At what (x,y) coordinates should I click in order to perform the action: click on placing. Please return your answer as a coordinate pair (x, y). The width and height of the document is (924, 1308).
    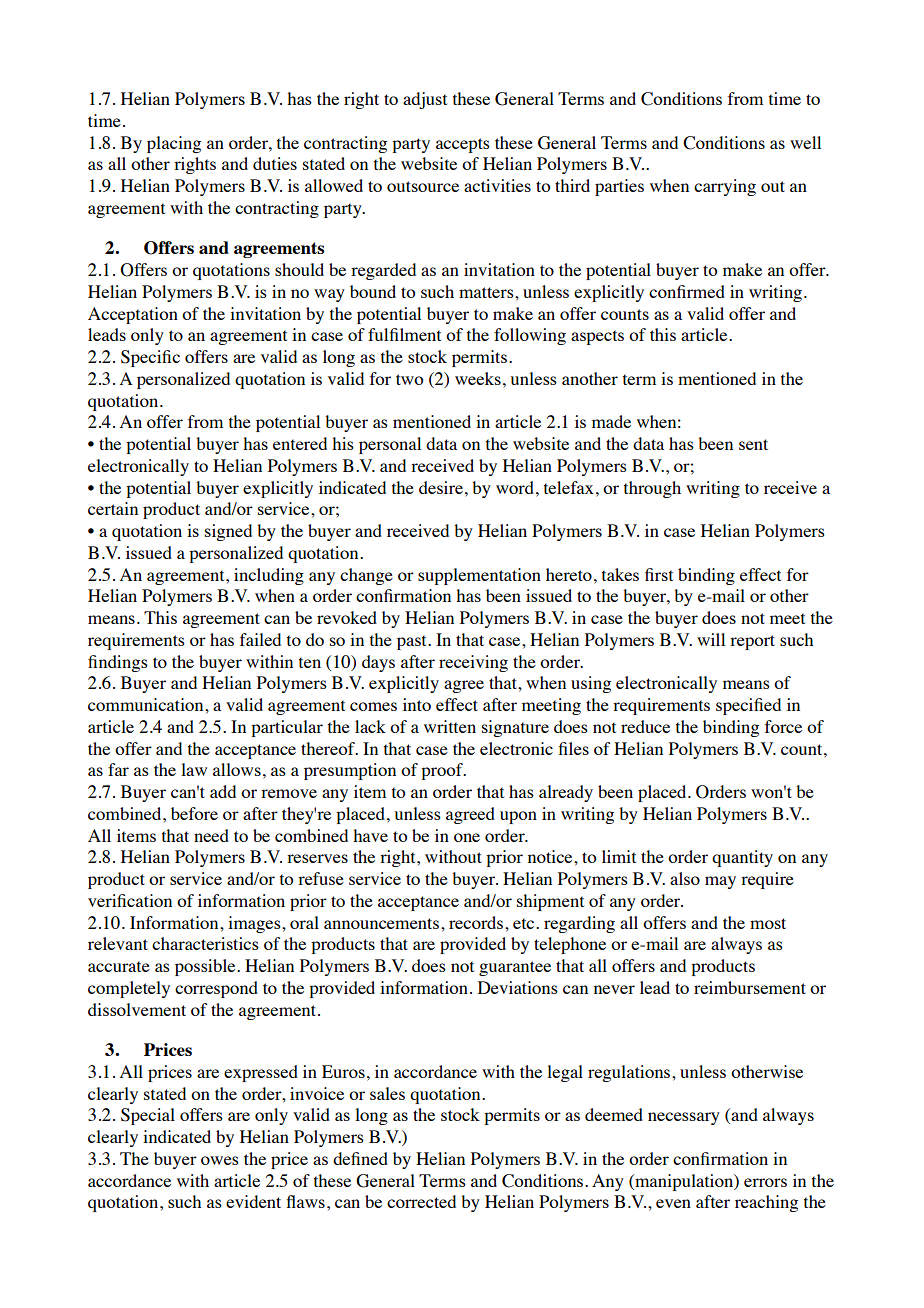
    Looking at the image, I should click on (174, 144).
